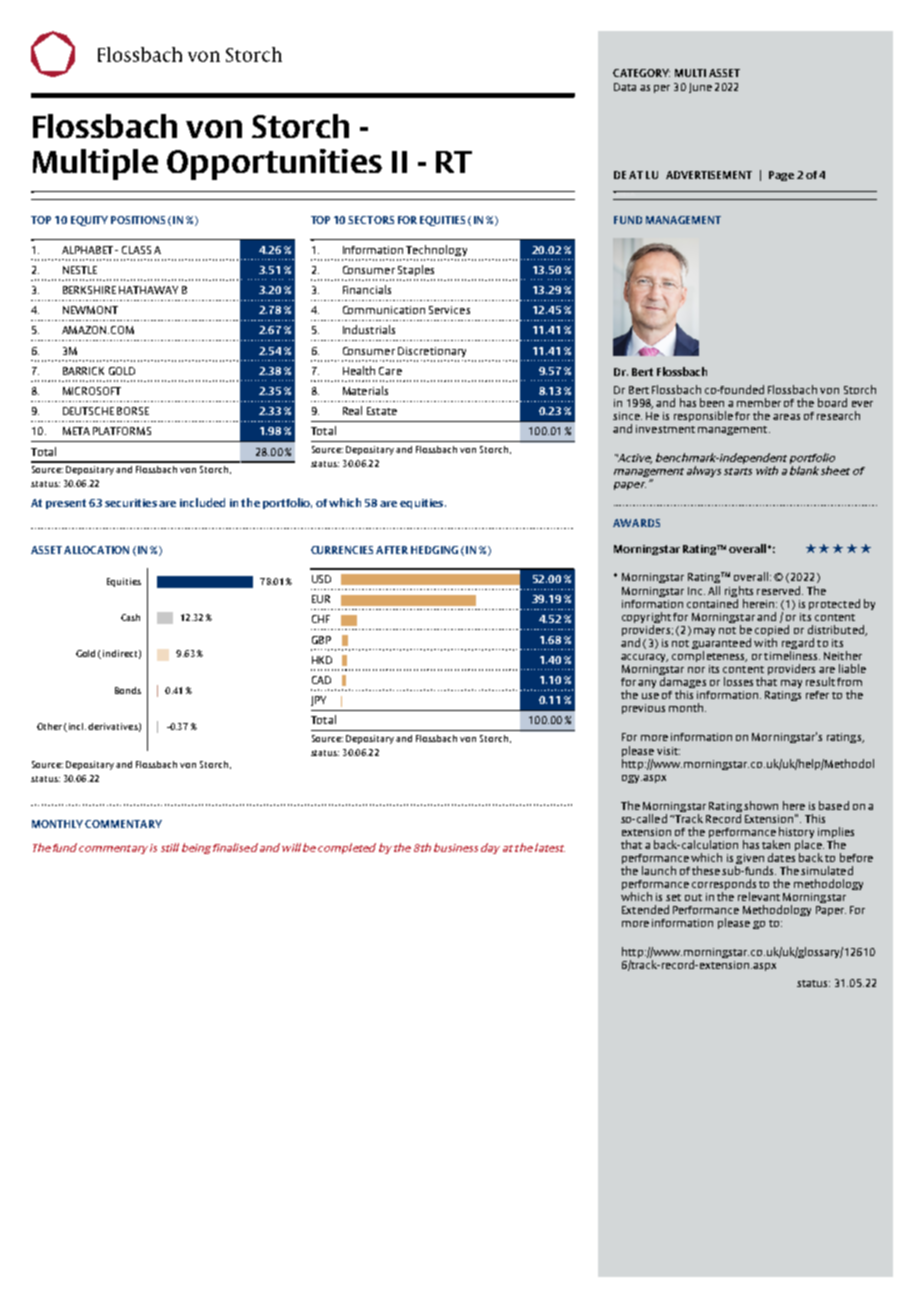 The height and width of the screenshot is (1308, 924). Describe the element at coordinates (700, 88) in the screenshot. I see `June` at that location.
